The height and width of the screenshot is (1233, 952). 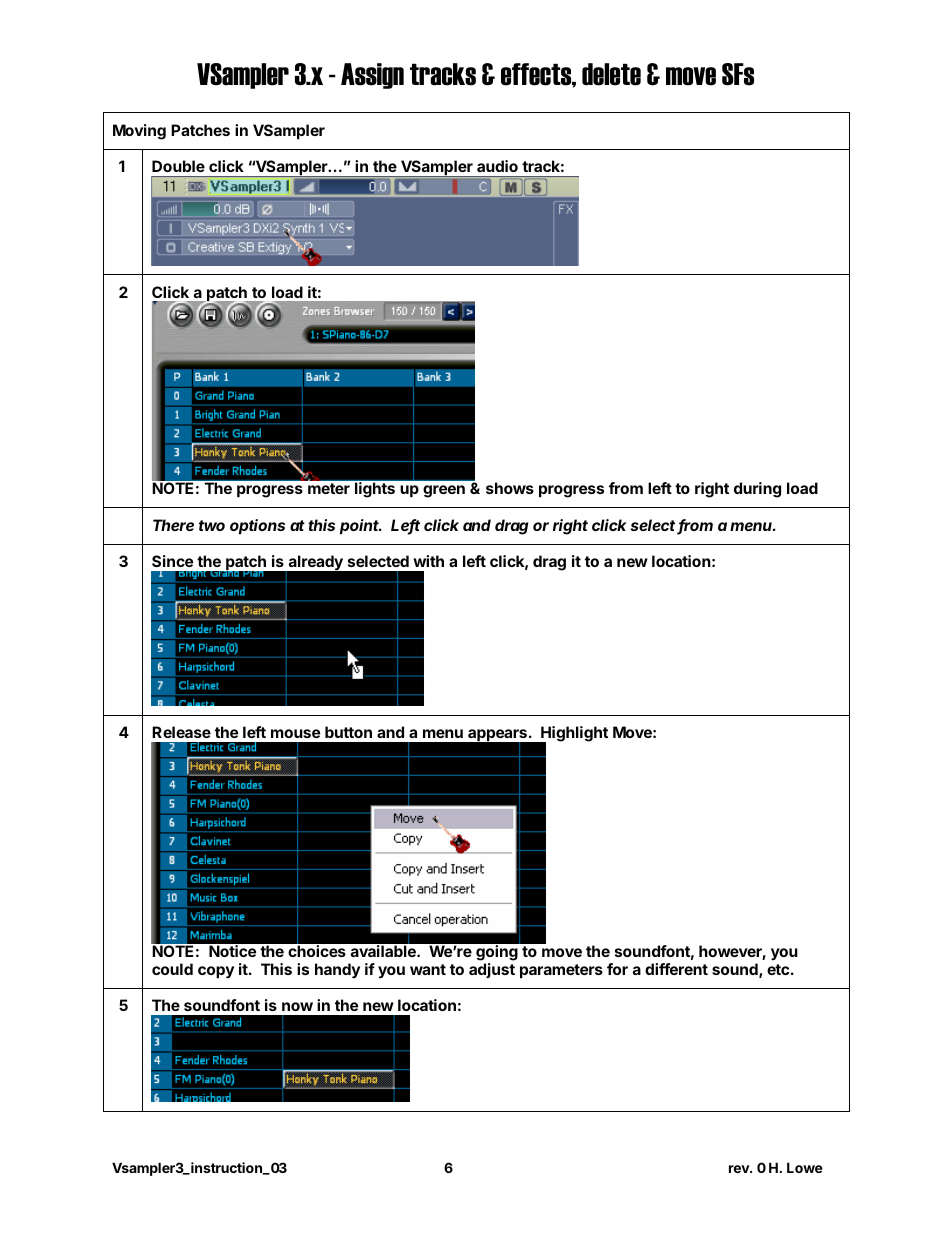 I want to click on options, so click(x=257, y=526).
